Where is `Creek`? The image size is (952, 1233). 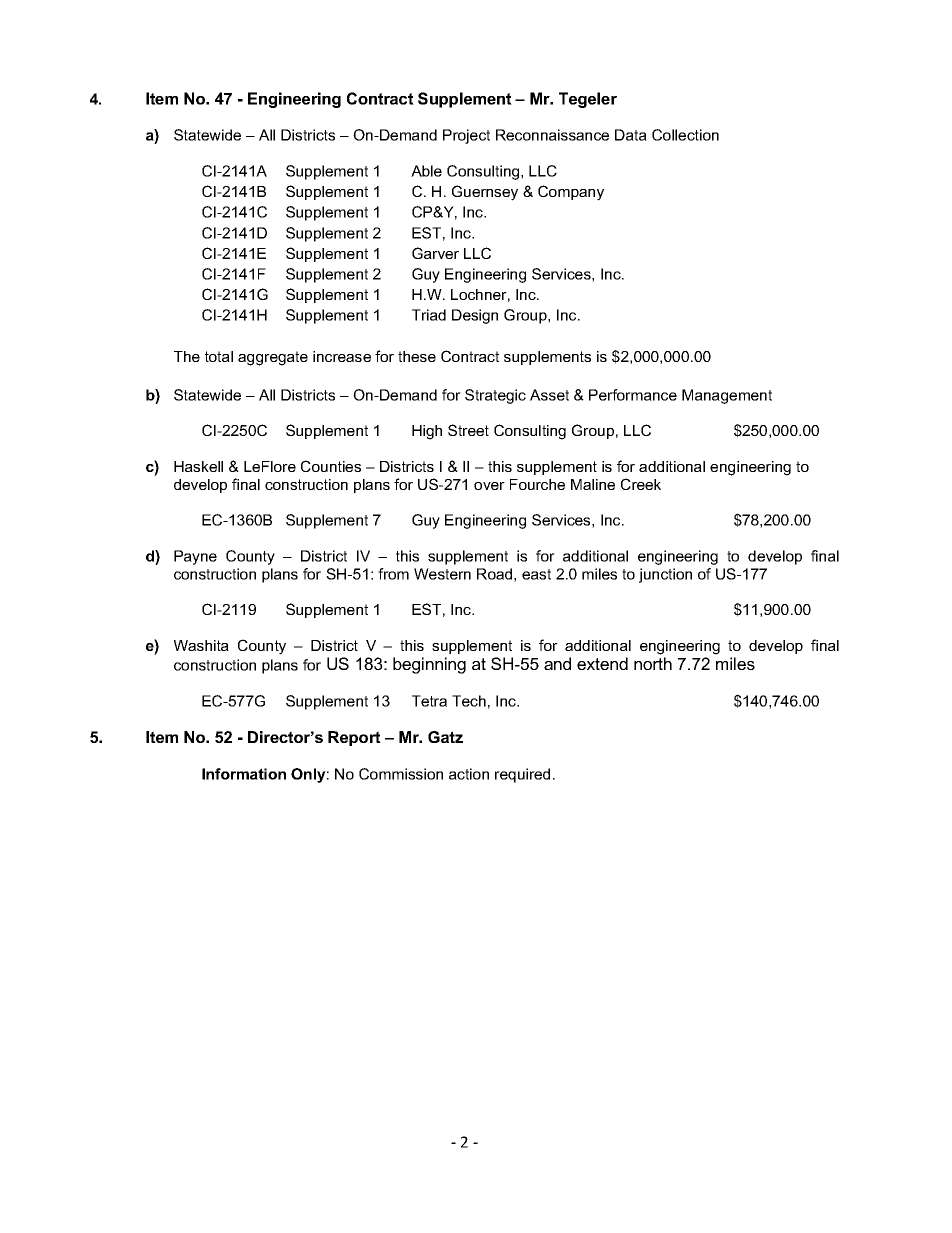
Creek is located at coordinates (641, 484).
